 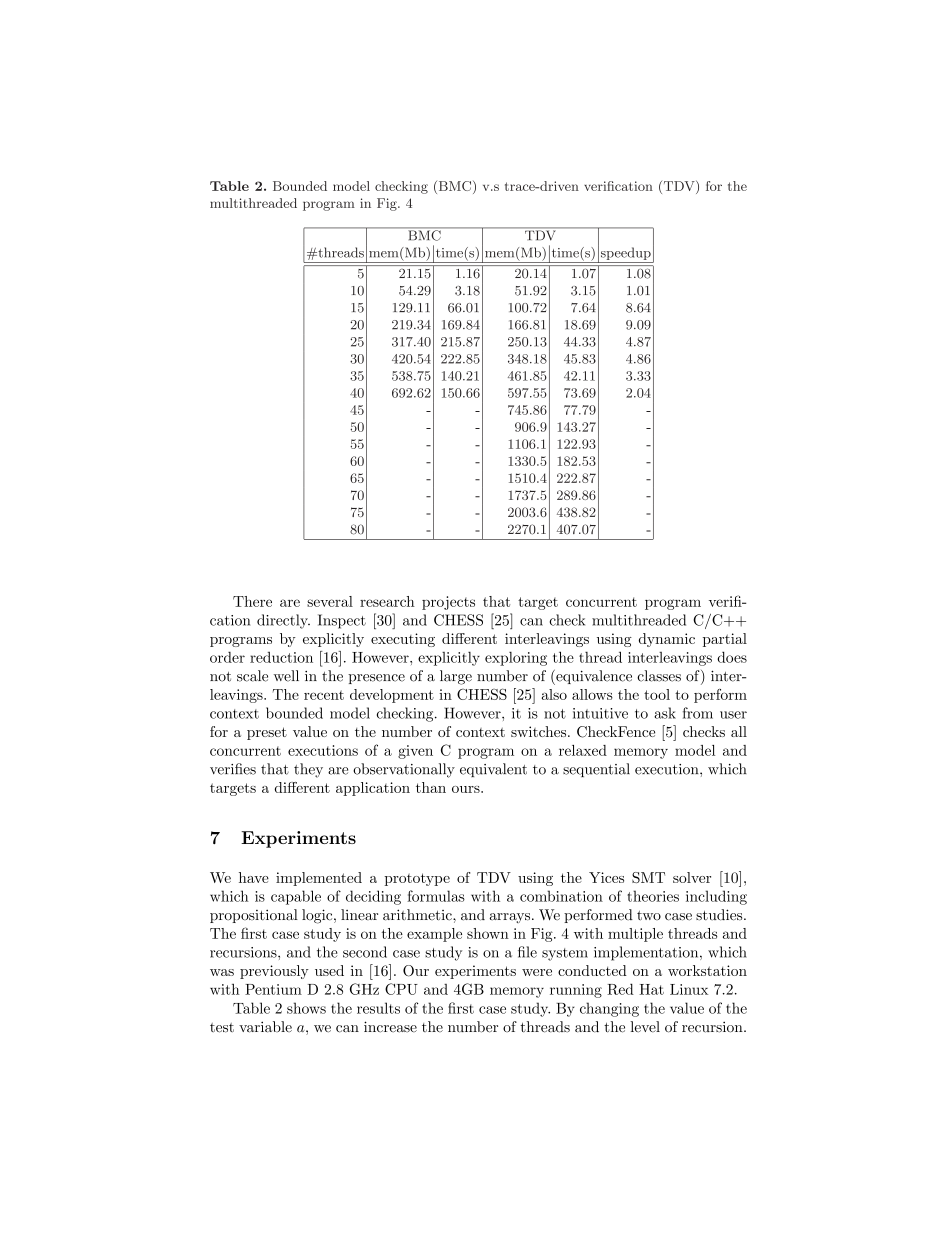 I want to click on increase, so click(x=390, y=1027).
